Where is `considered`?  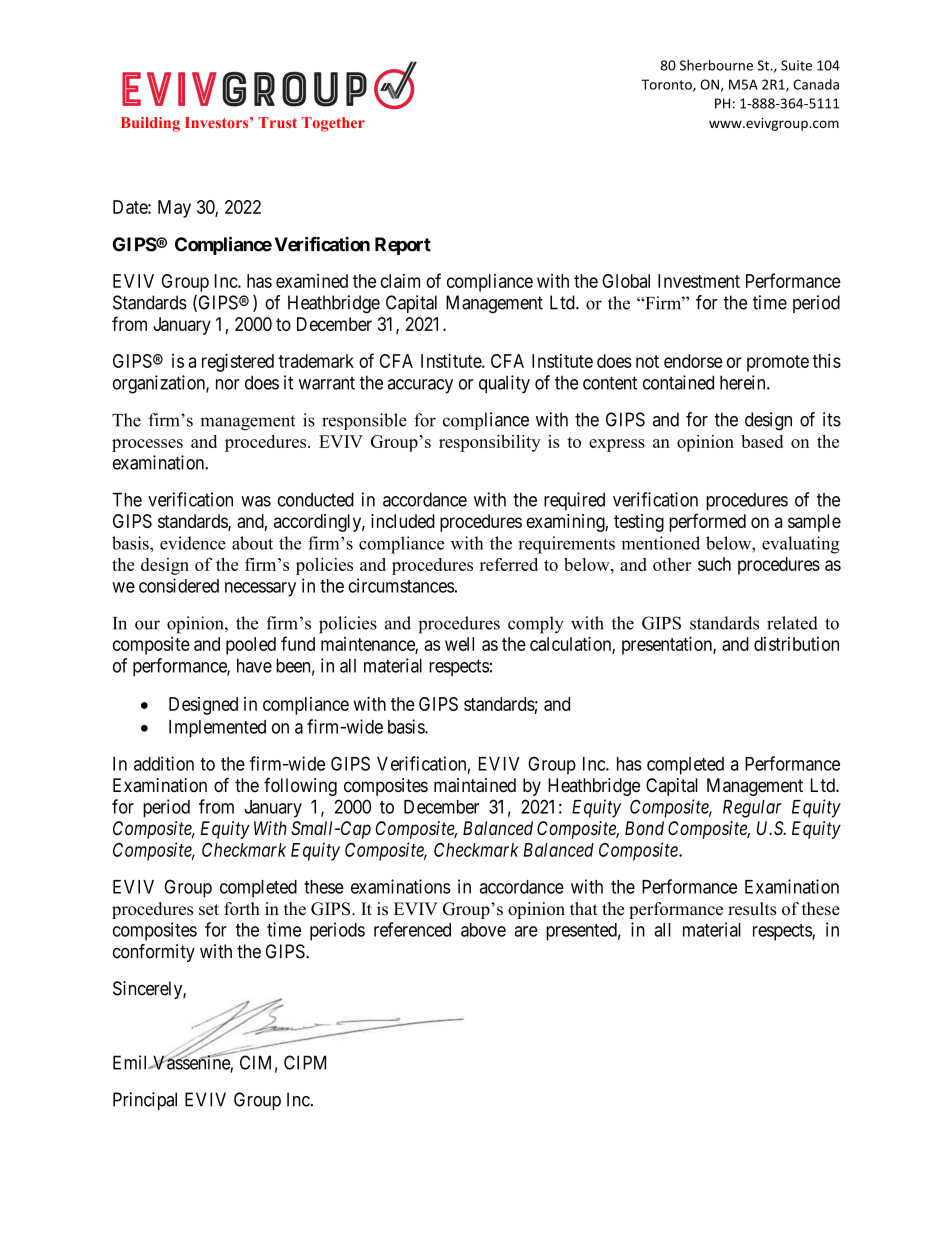
considered is located at coordinates (179, 585).
